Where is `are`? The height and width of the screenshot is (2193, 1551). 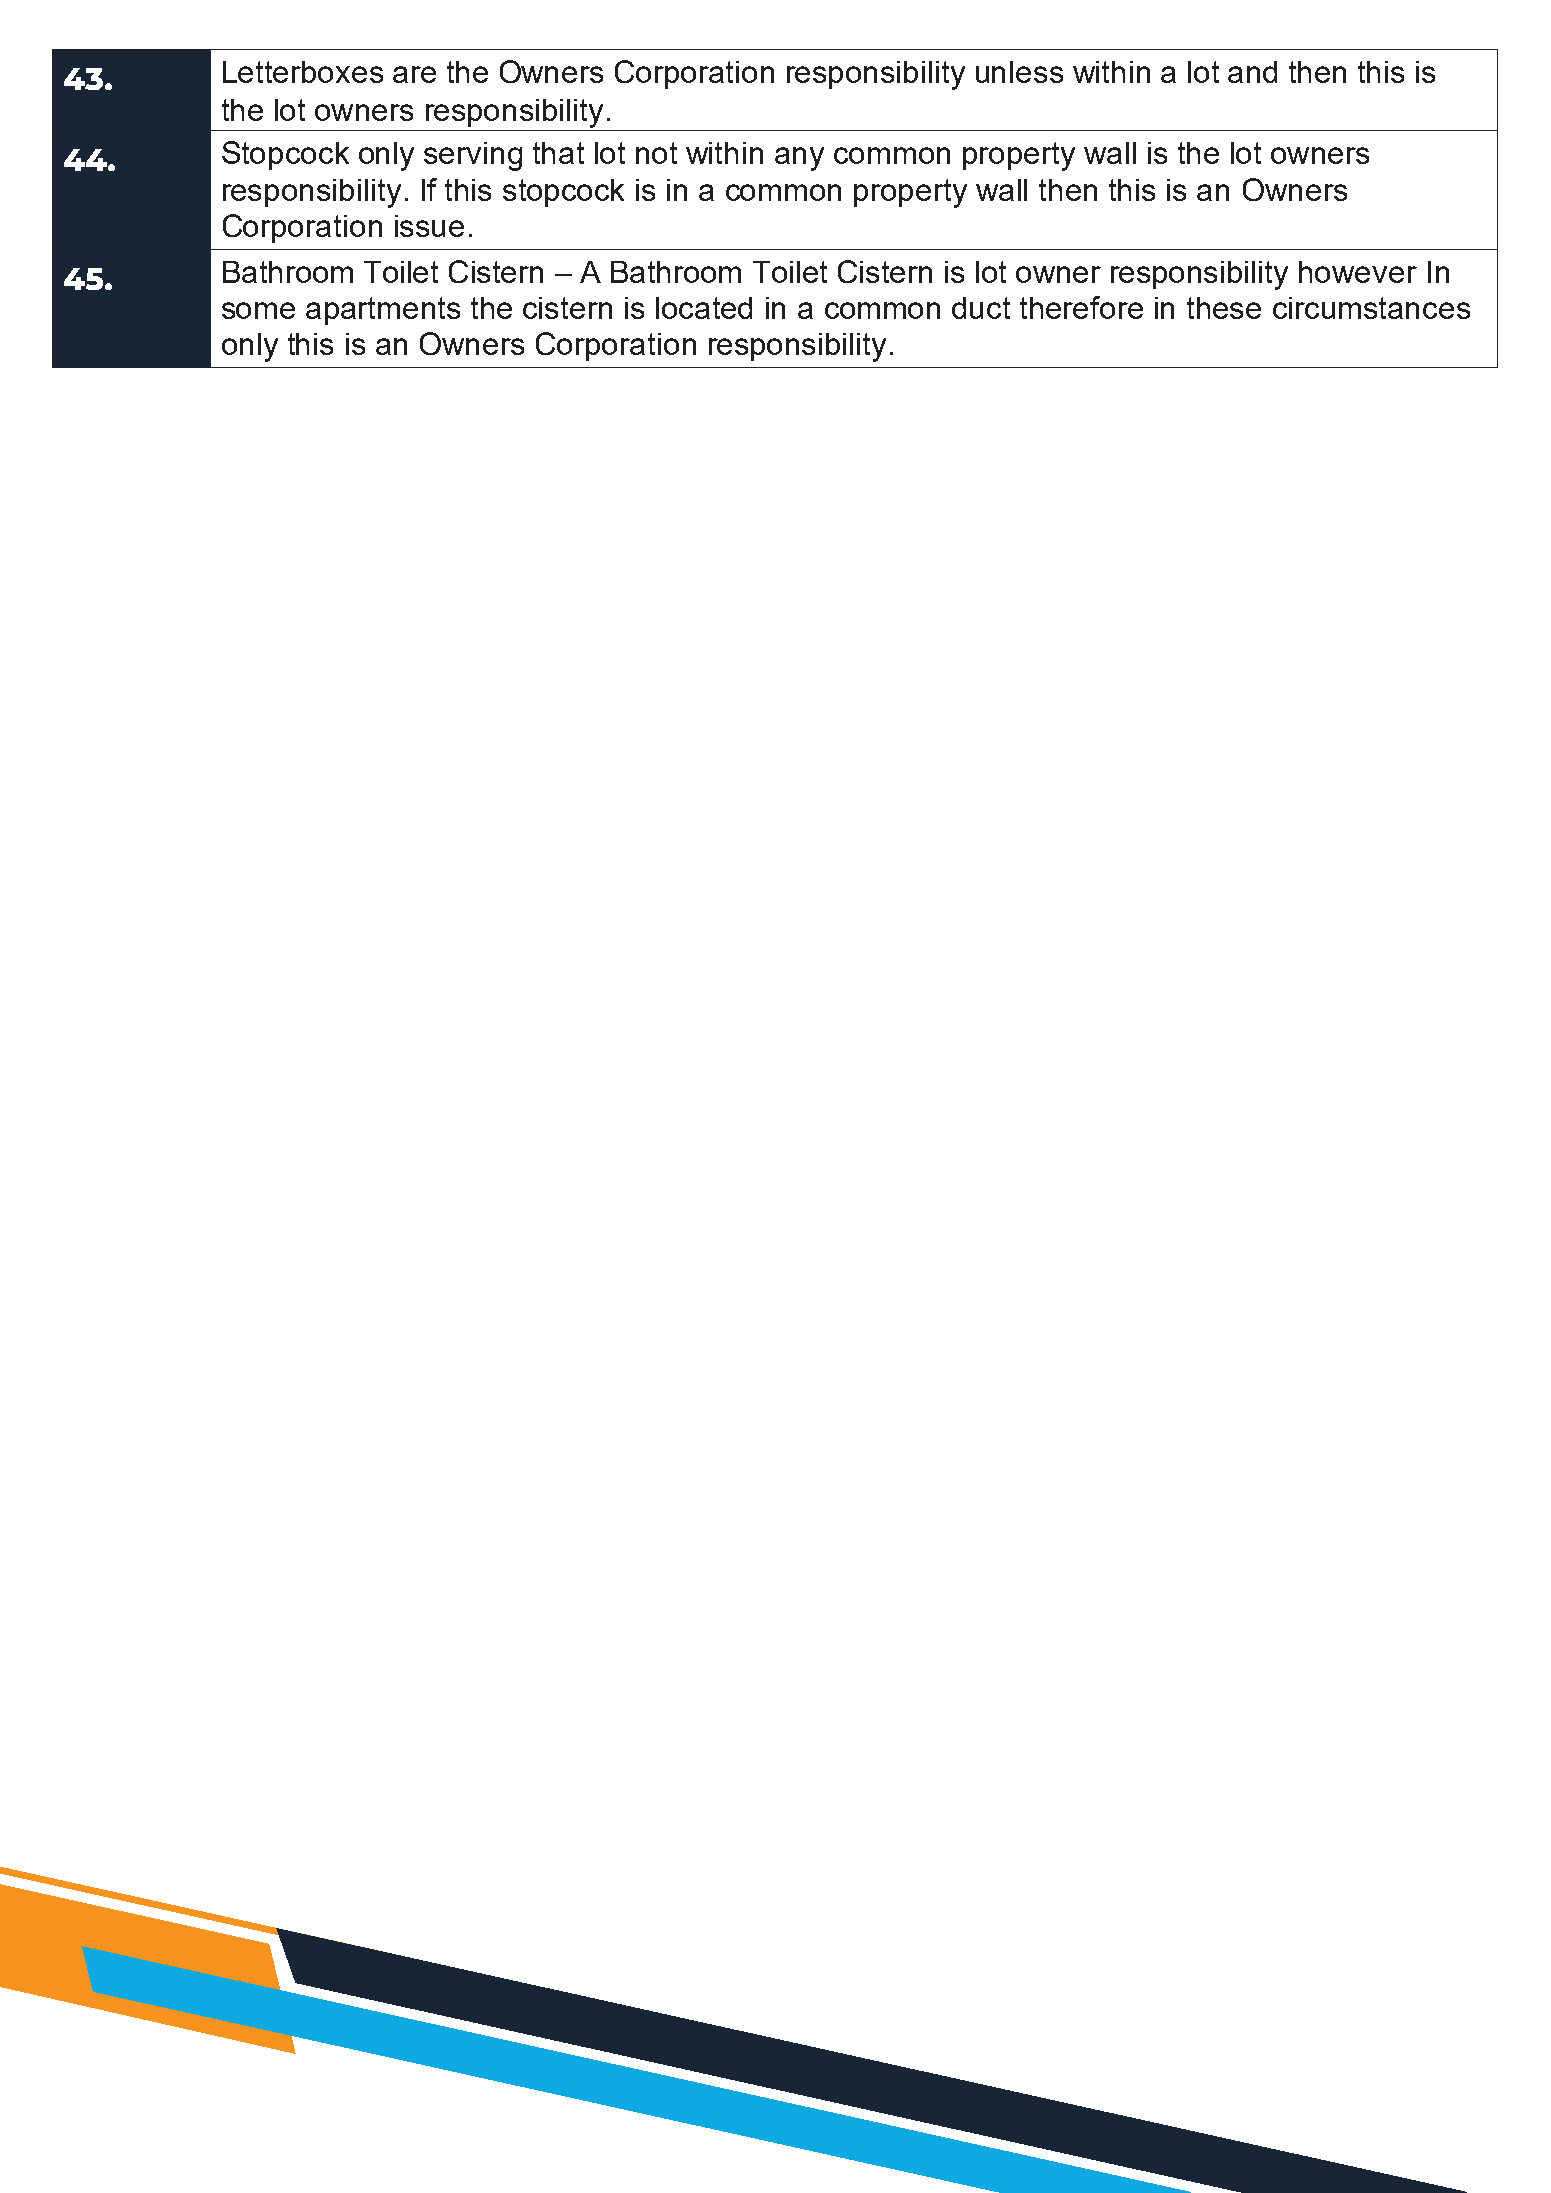 are is located at coordinates (414, 74).
